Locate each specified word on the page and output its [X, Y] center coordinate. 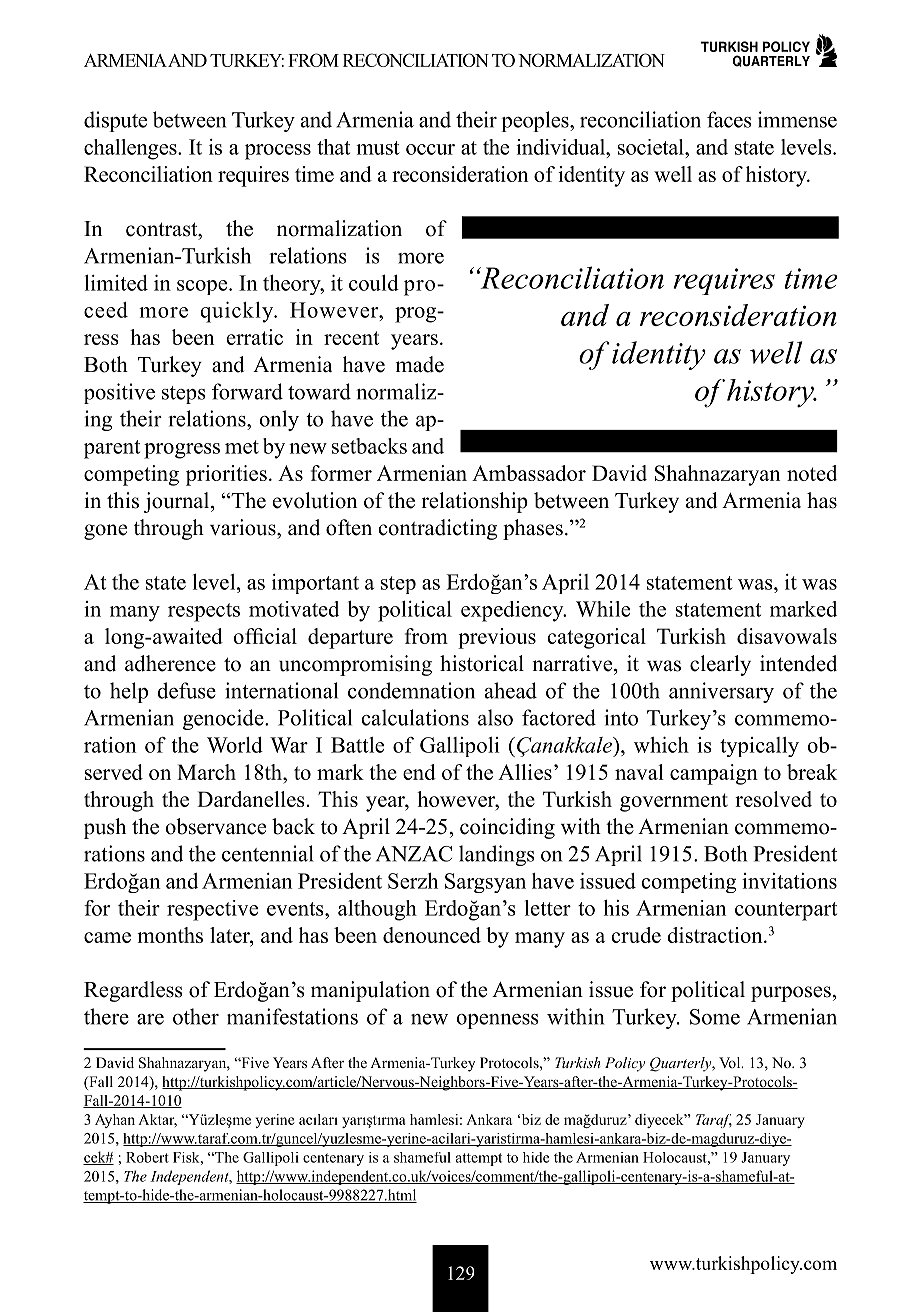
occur [430, 149]
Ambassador [529, 473]
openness [497, 1021]
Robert [147, 1157]
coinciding [507, 828]
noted [812, 473]
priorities [226, 475]
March [206, 772]
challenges [131, 149]
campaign [714, 774]
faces [729, 119]
